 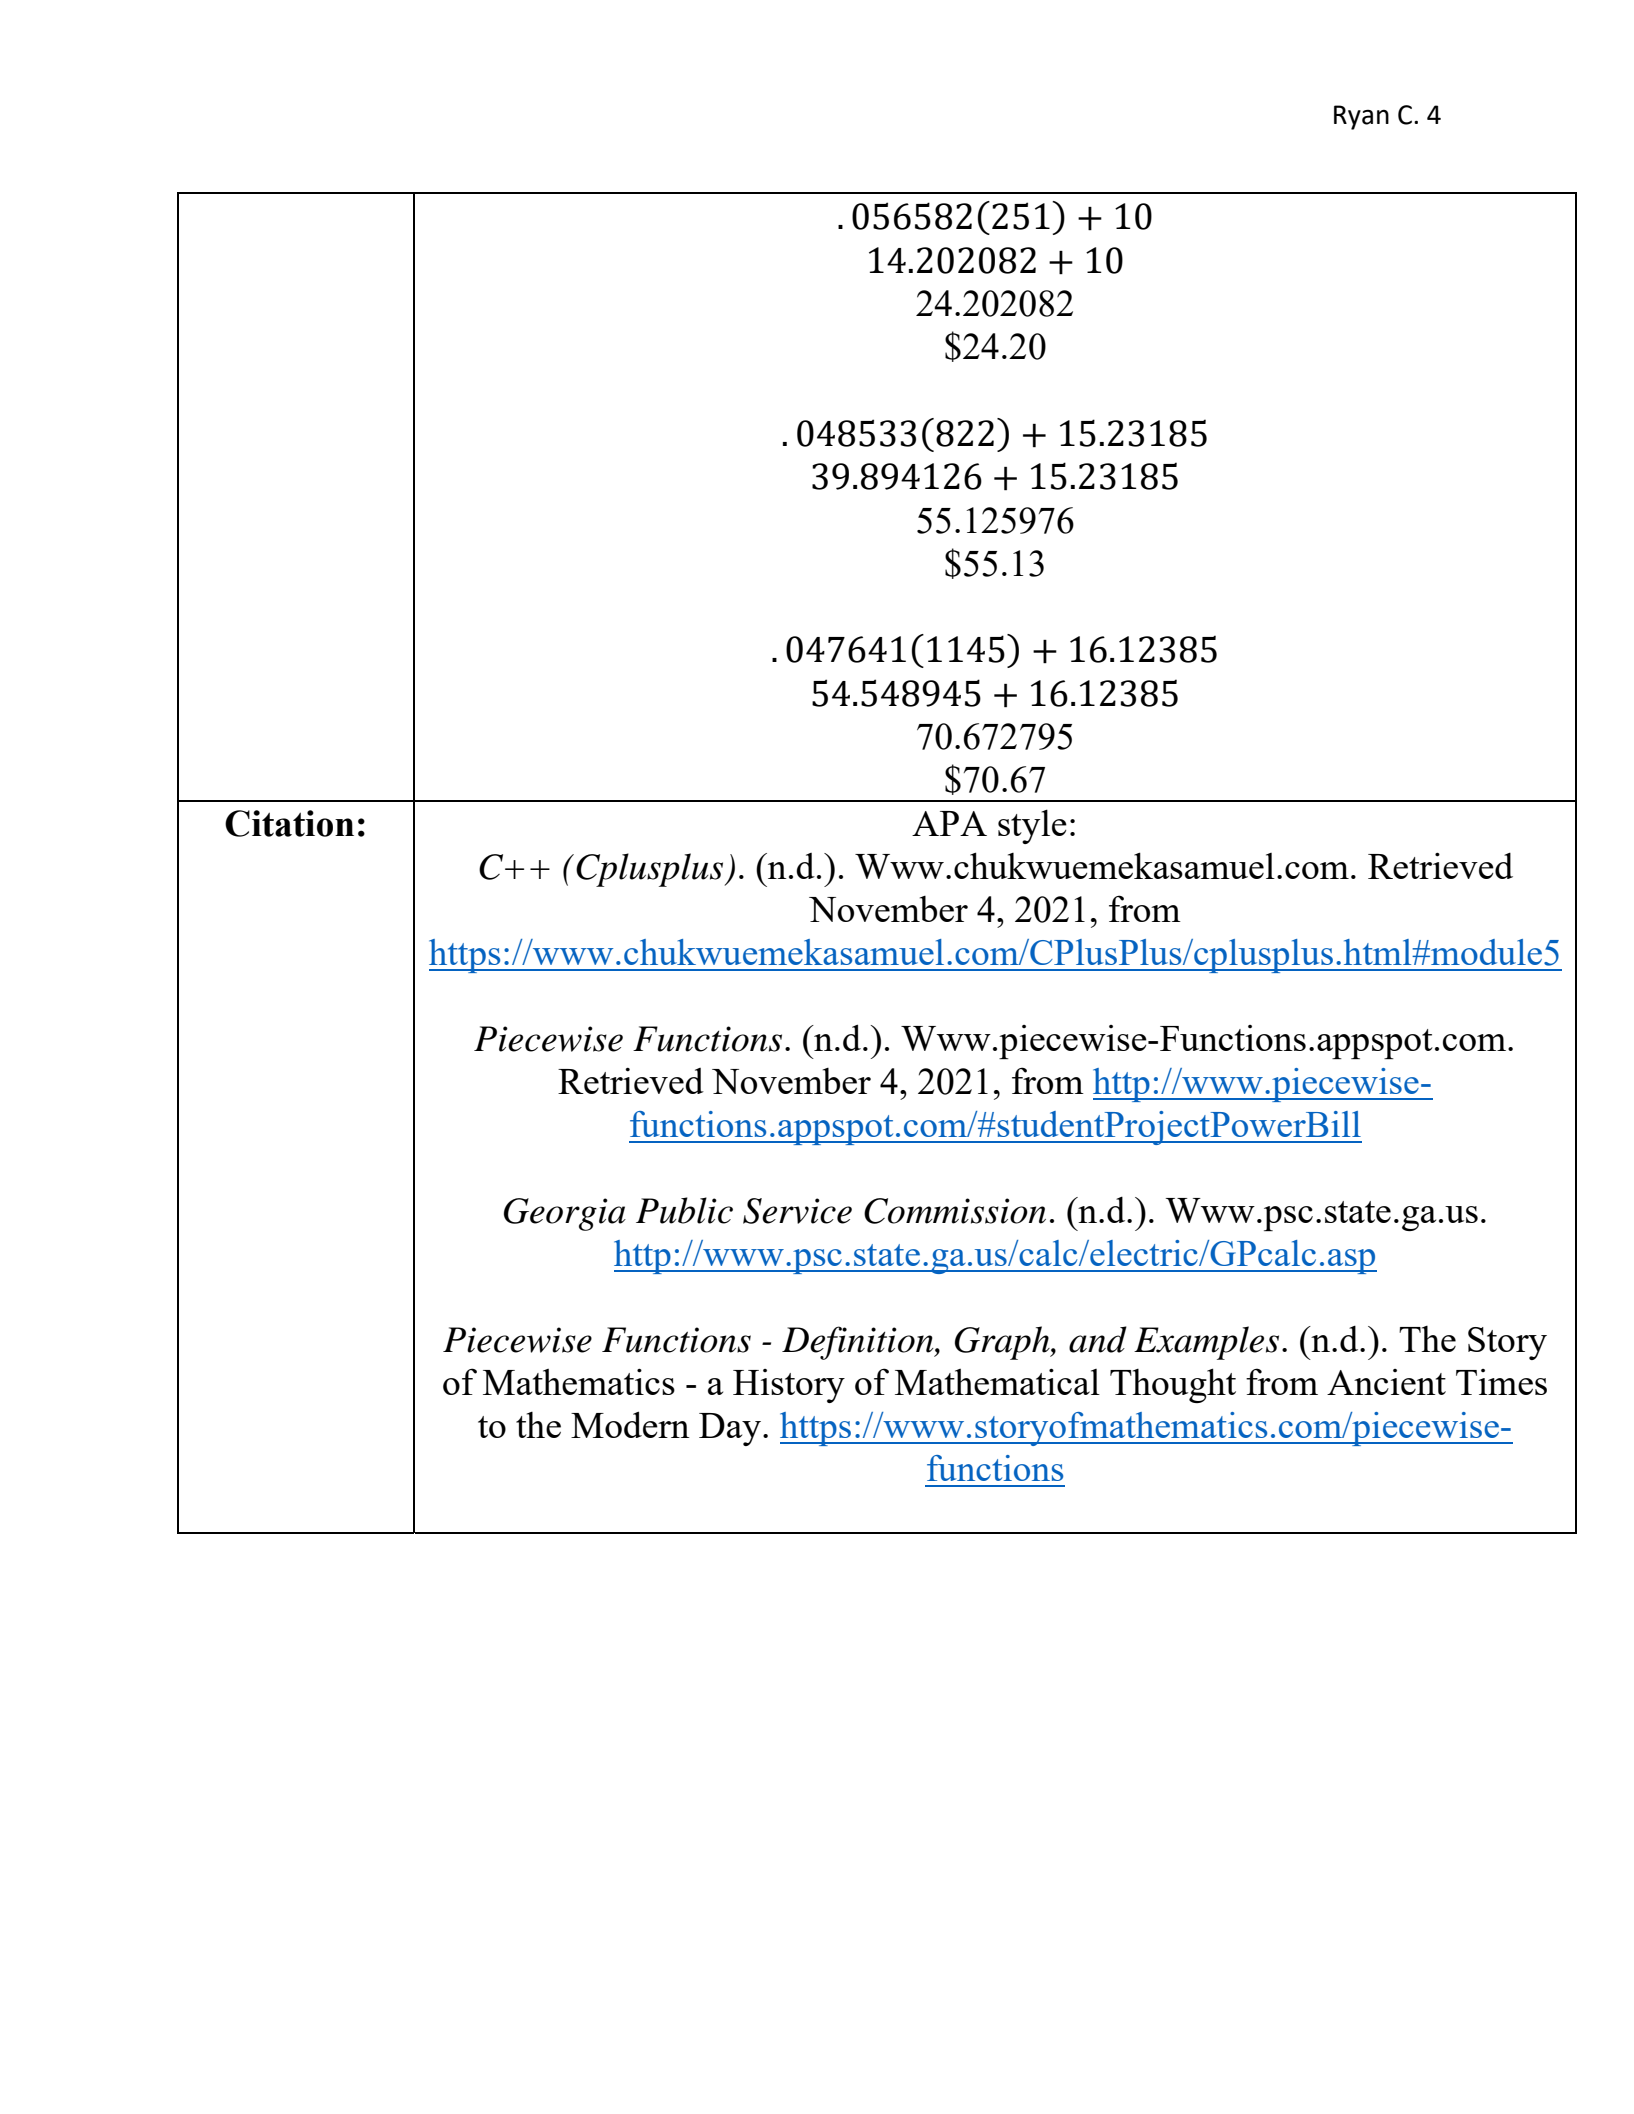 What do you see at coordinates (949, 823) in the screenshot?
I see `APA` at bounding box center [949, 823].
